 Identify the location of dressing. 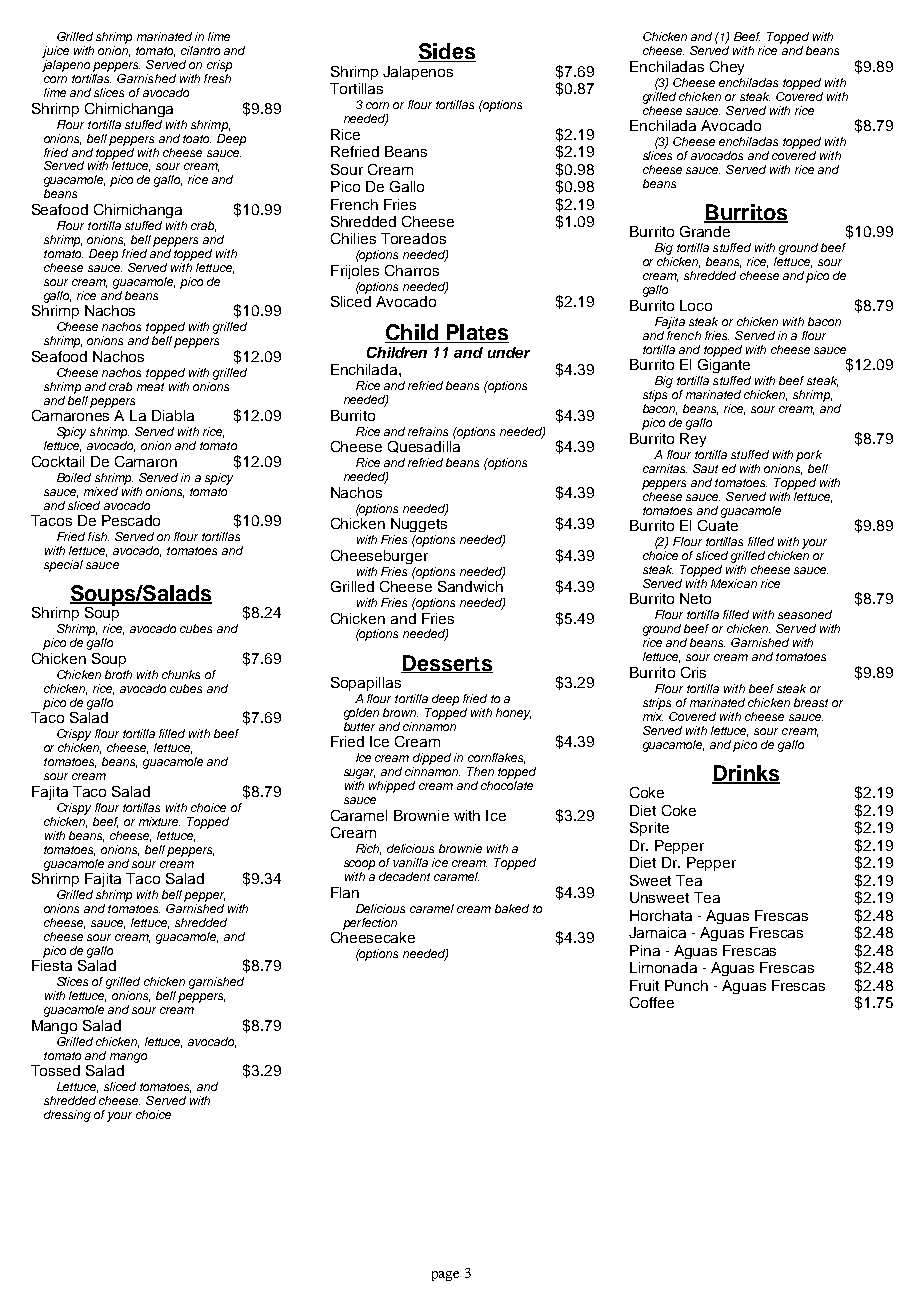
(67, 1116).
